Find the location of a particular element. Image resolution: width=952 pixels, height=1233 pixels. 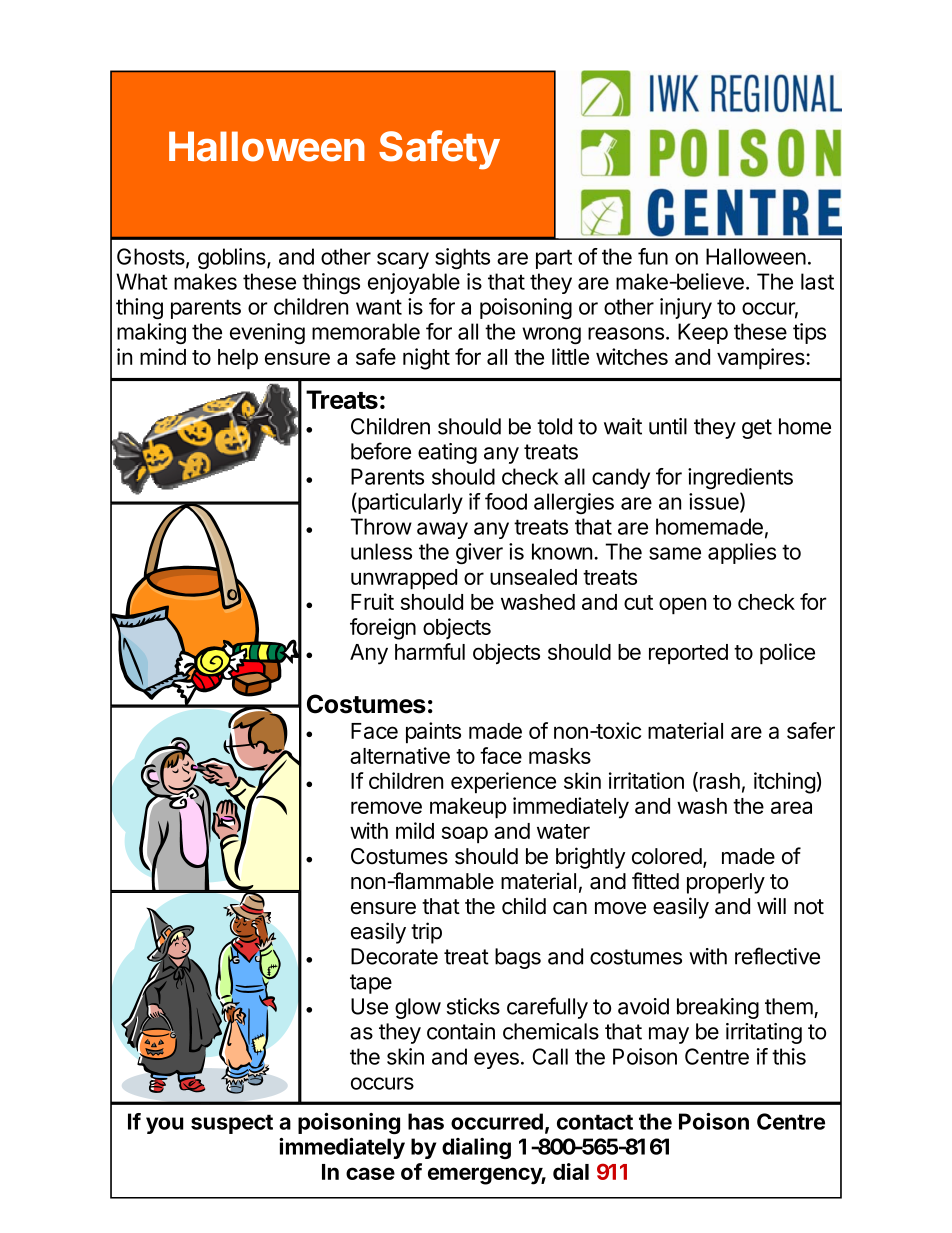

has is located at coordinates (426, 1121).
